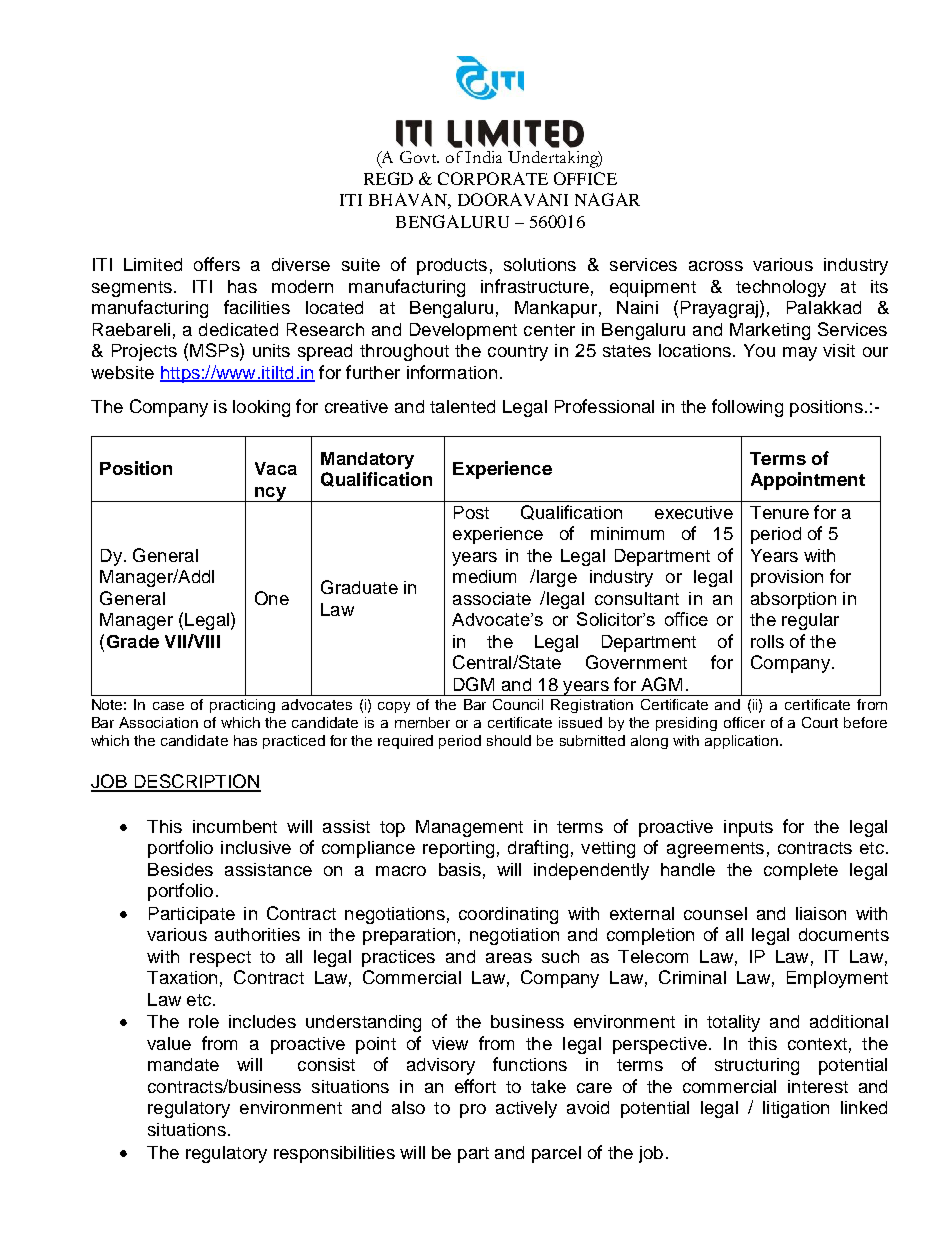  What do you see at coordinates (183, 1064) in the screenshot?
I see `mandate` at bounding box center [183, 1064].
